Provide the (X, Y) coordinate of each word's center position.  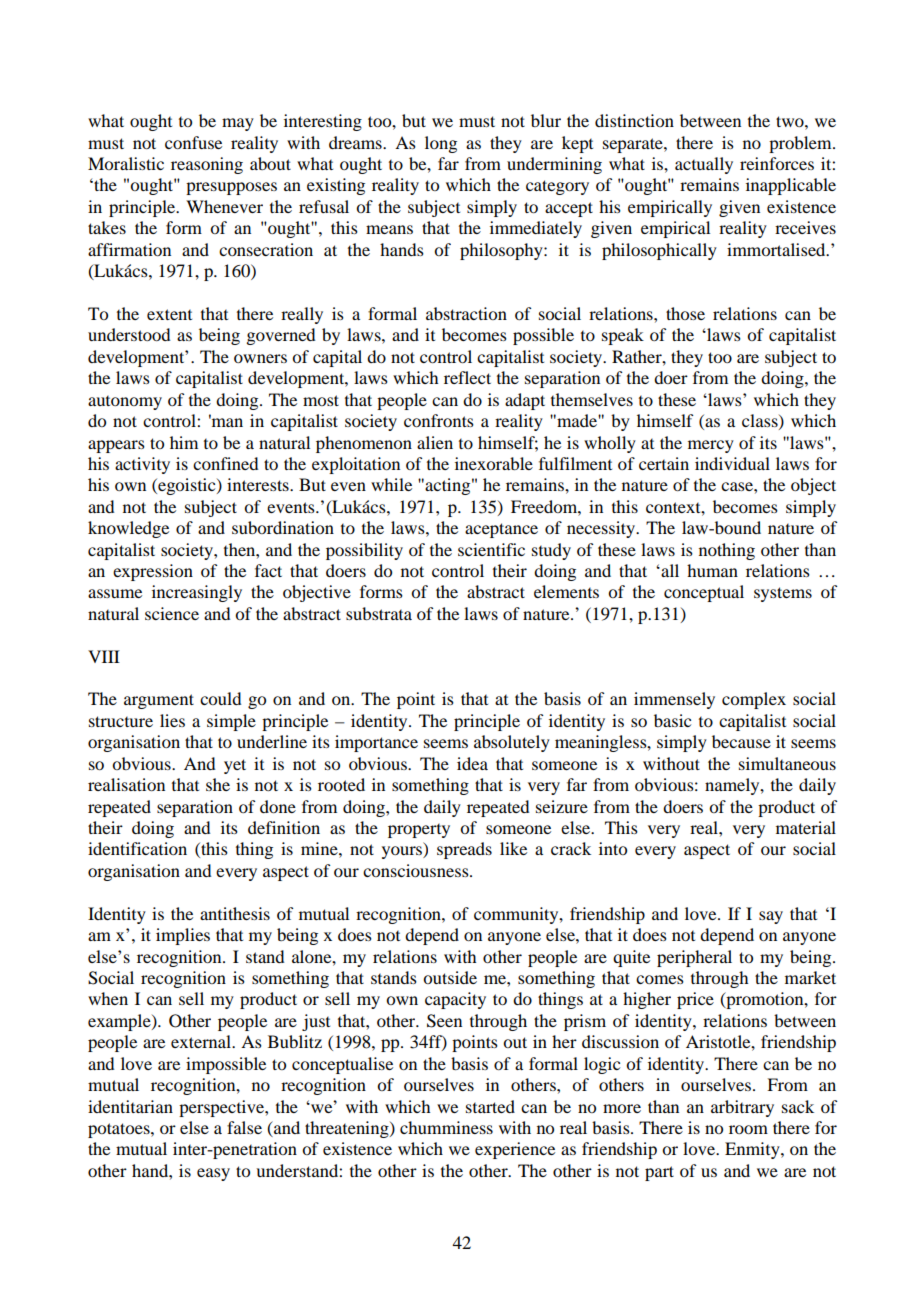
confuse (193, 142)
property (419, 831)
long (441, 144)
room (748, 1129)
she (218, 784)
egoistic (187, 486)
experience (515, 1150)
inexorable (494, 463)
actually (704, 165)
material (806, 827)
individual (732, 463)
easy (213, 1174)
